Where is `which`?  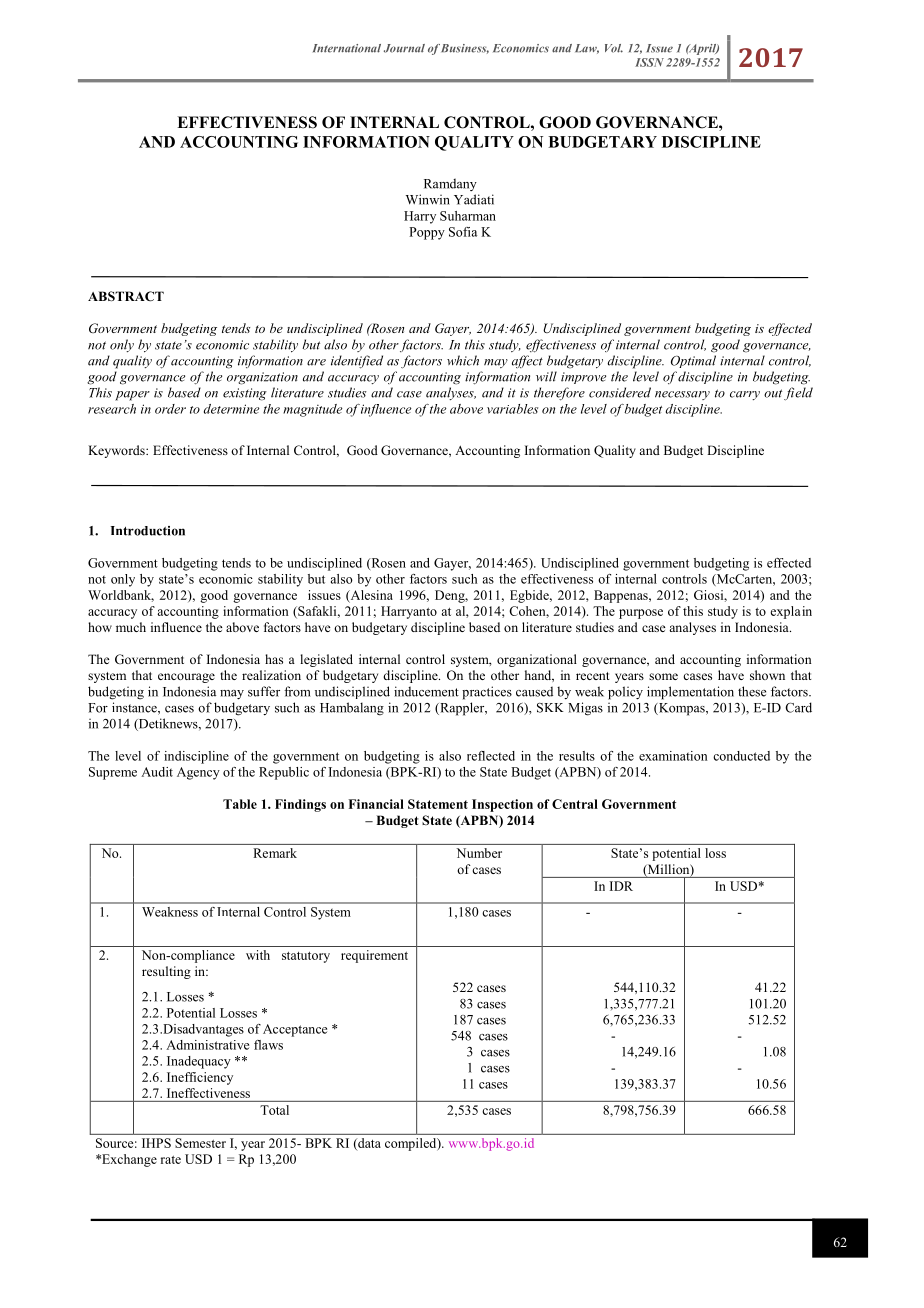
which is located at coordinates (463, 360).
